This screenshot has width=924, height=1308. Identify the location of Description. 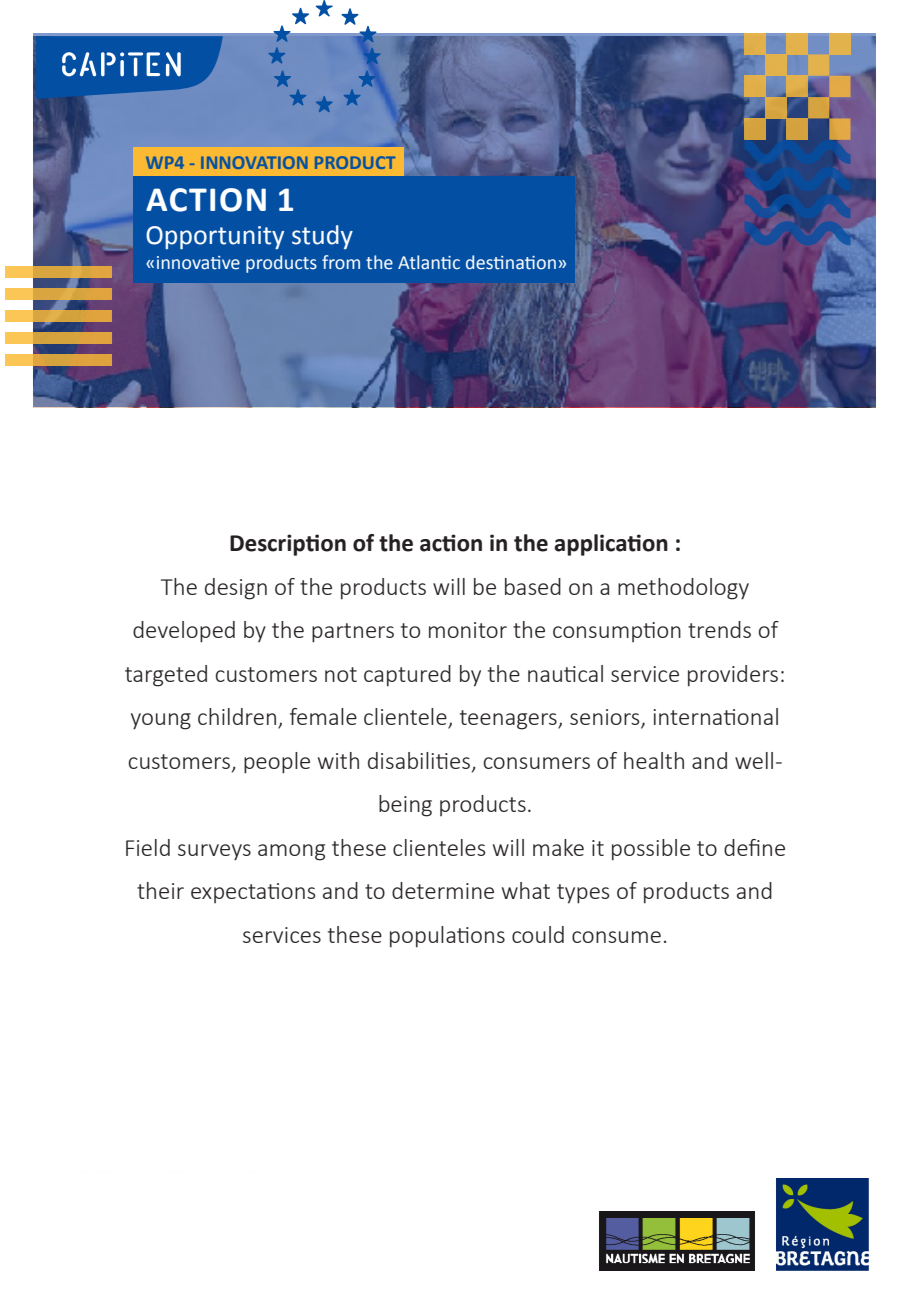
(288, 545).
